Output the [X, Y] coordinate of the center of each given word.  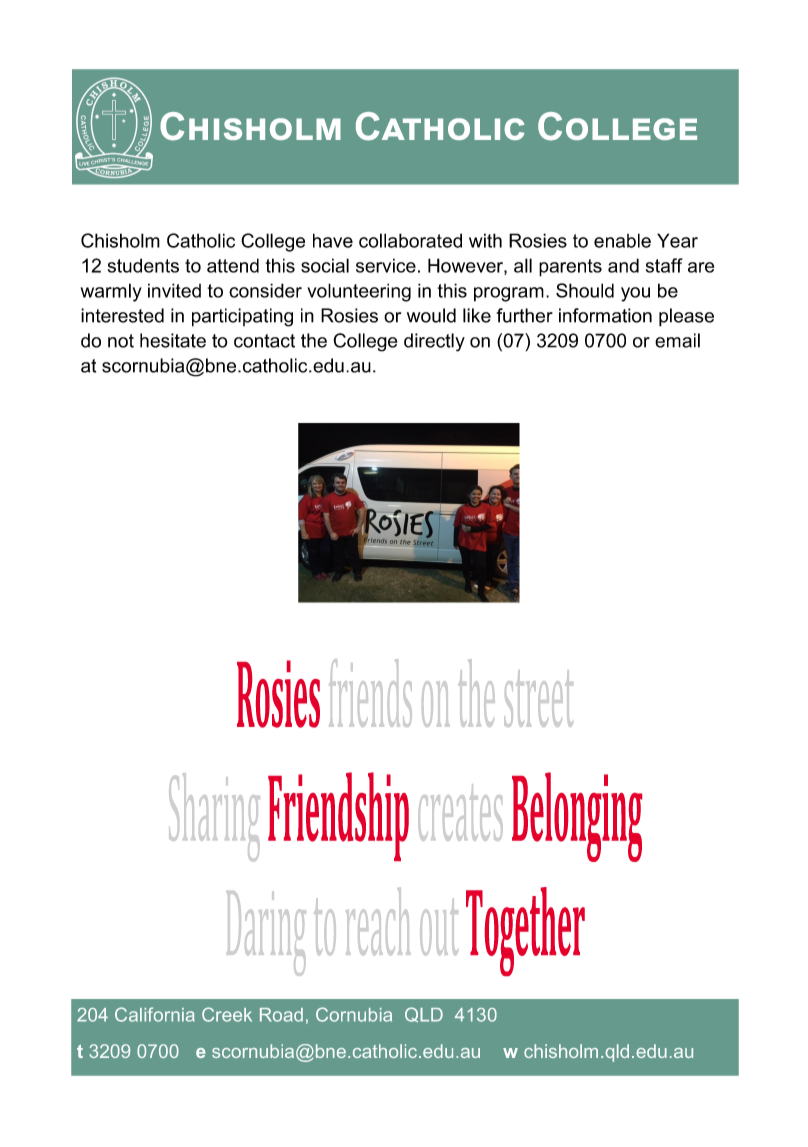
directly [434, 342]
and [623, 265]
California [155, 1014]
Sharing [214, 817]
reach [378, 921]
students [143, 265]
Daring [266, 933]
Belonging [577, 817]
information [605, 315]
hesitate [173, 340]
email [677, 340]
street [539, 698]
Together [525, 931]
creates [460, 812]
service [386, 265]
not [121, 341]
